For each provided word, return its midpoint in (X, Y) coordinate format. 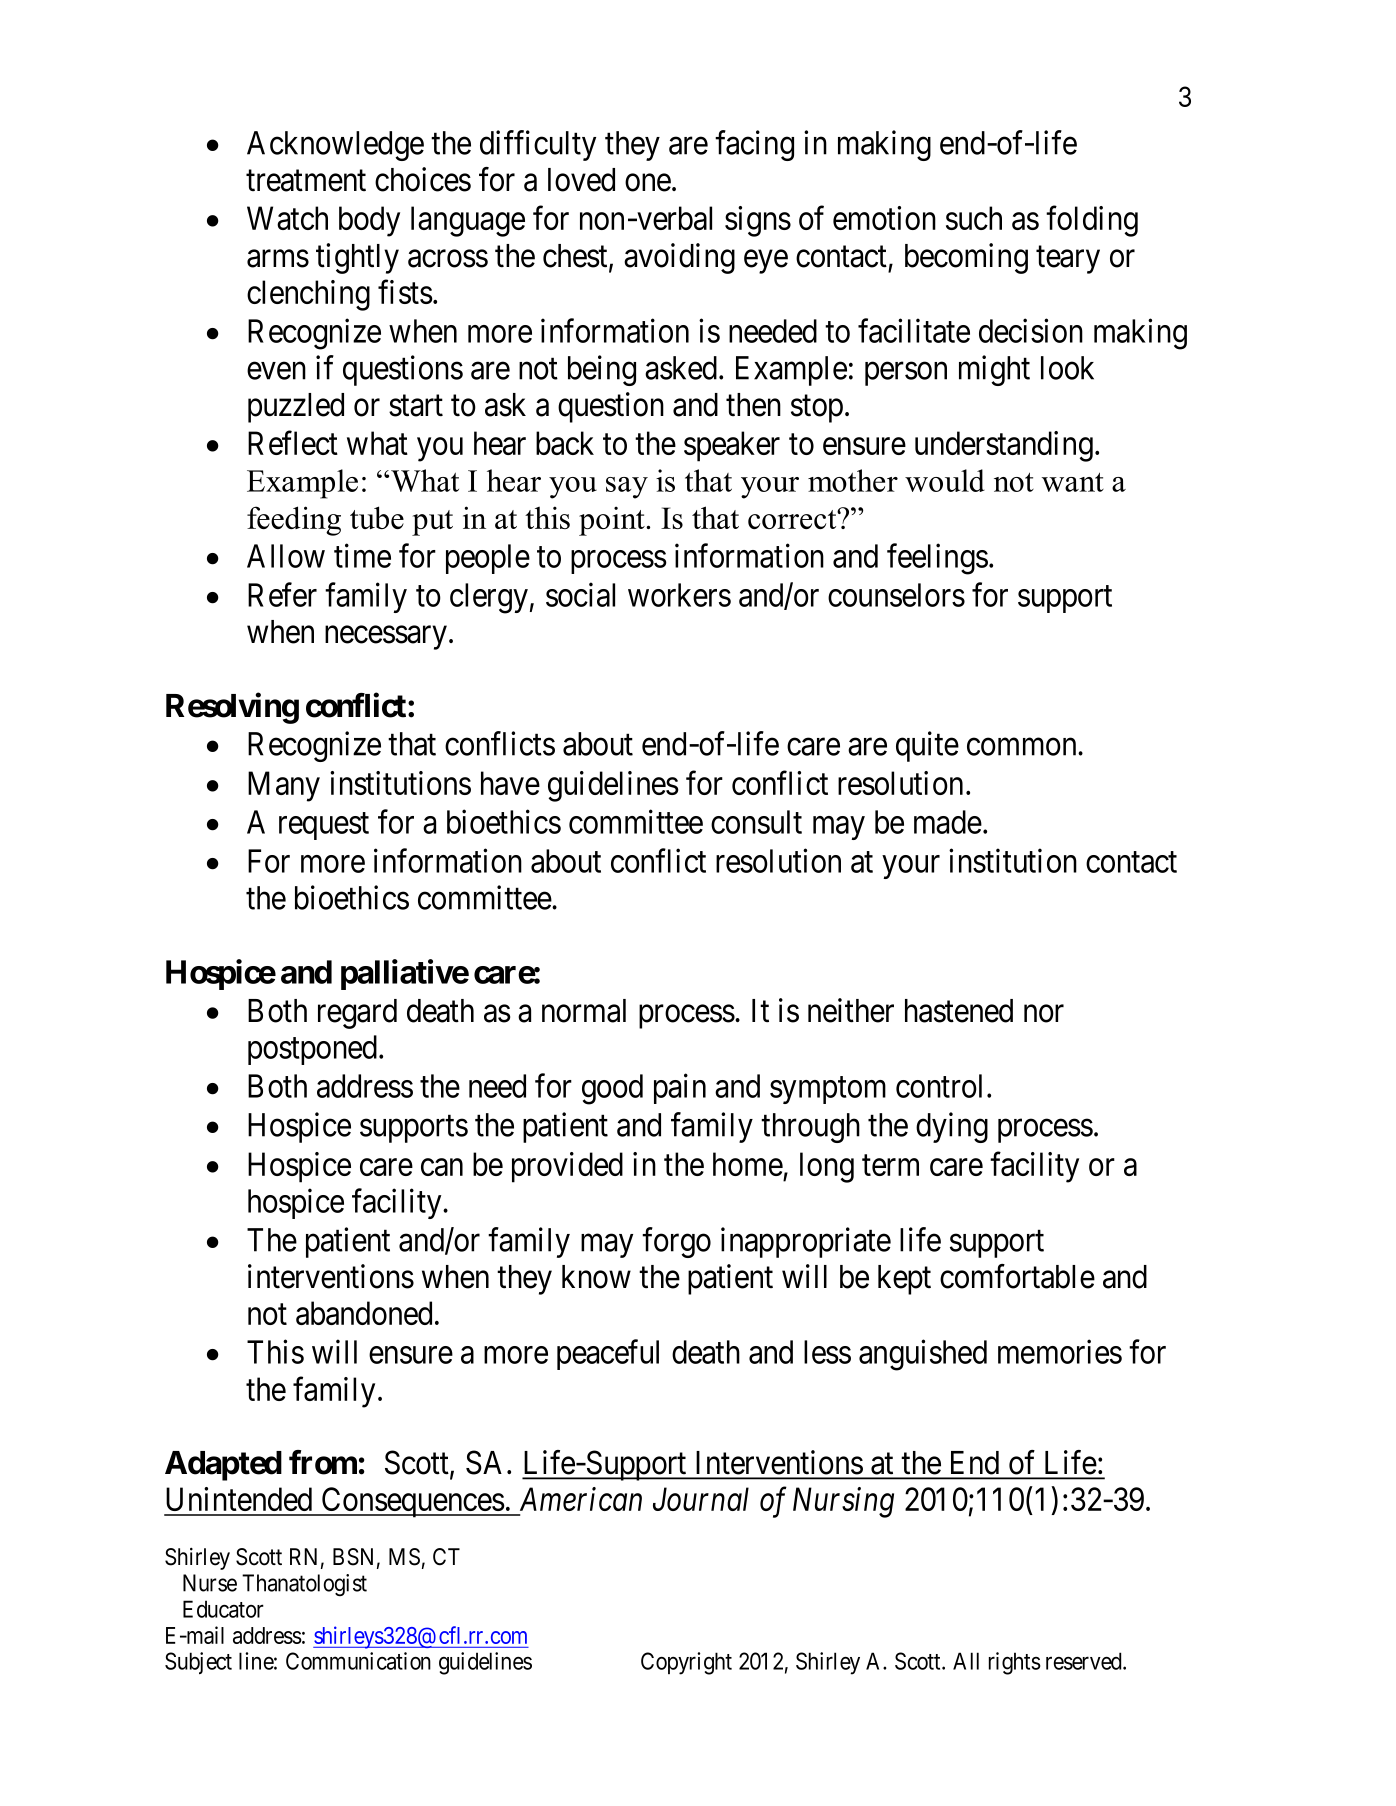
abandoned (364, 1313)
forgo (676, 1242)
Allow (286, 556)
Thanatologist (304, 1585)
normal (584, 1011)
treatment (306, 181)
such (974, 218)
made (948, 822)
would (945, 480)
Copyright (686, 1663)
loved (581, 180)
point (613, 521)
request (324, 826)
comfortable (1017, 1276)
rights (1015, 1663)
